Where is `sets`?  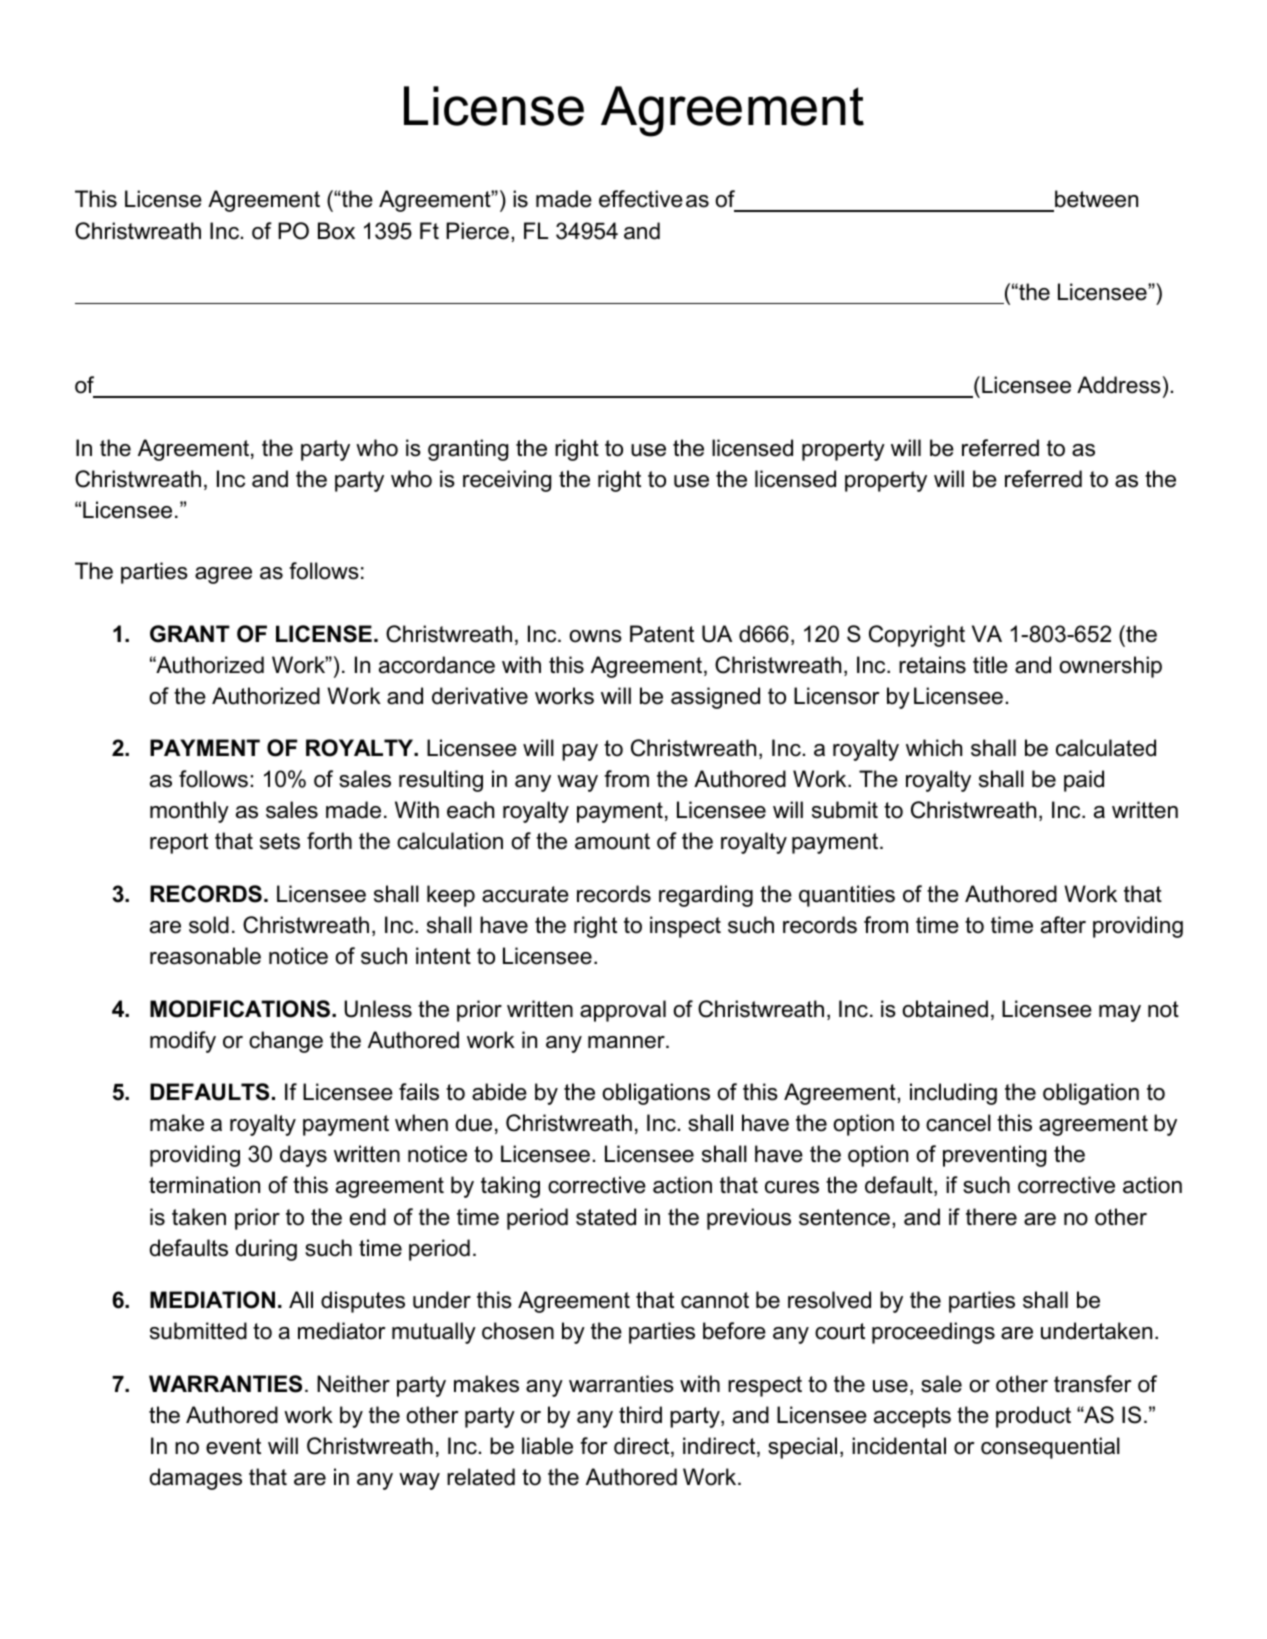 sets is located at coordinates (280, 841).
